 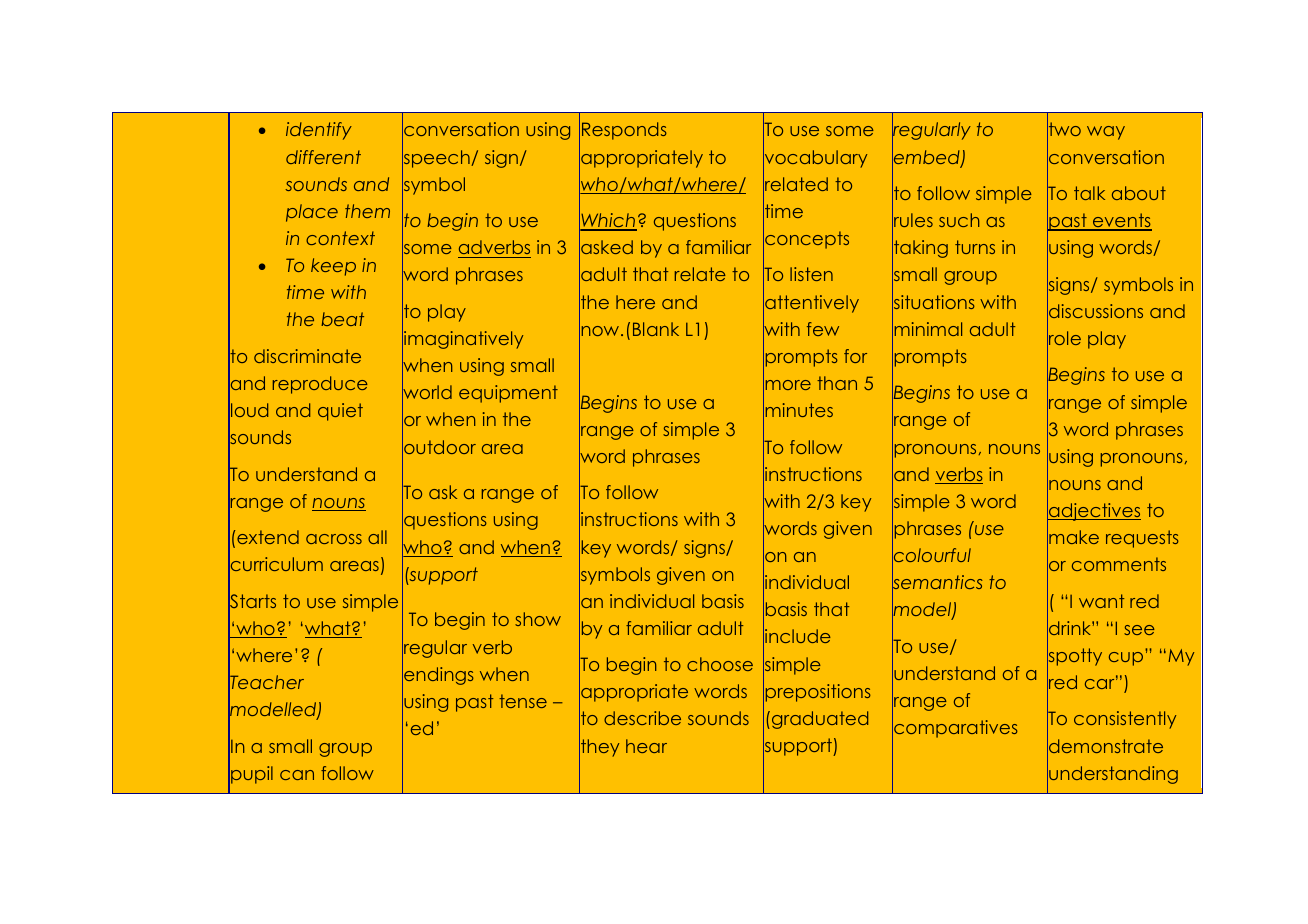 What do you see at coordinates (815, 159) in the page?
I see `vocabulary` at bounding box center [815, 159].
